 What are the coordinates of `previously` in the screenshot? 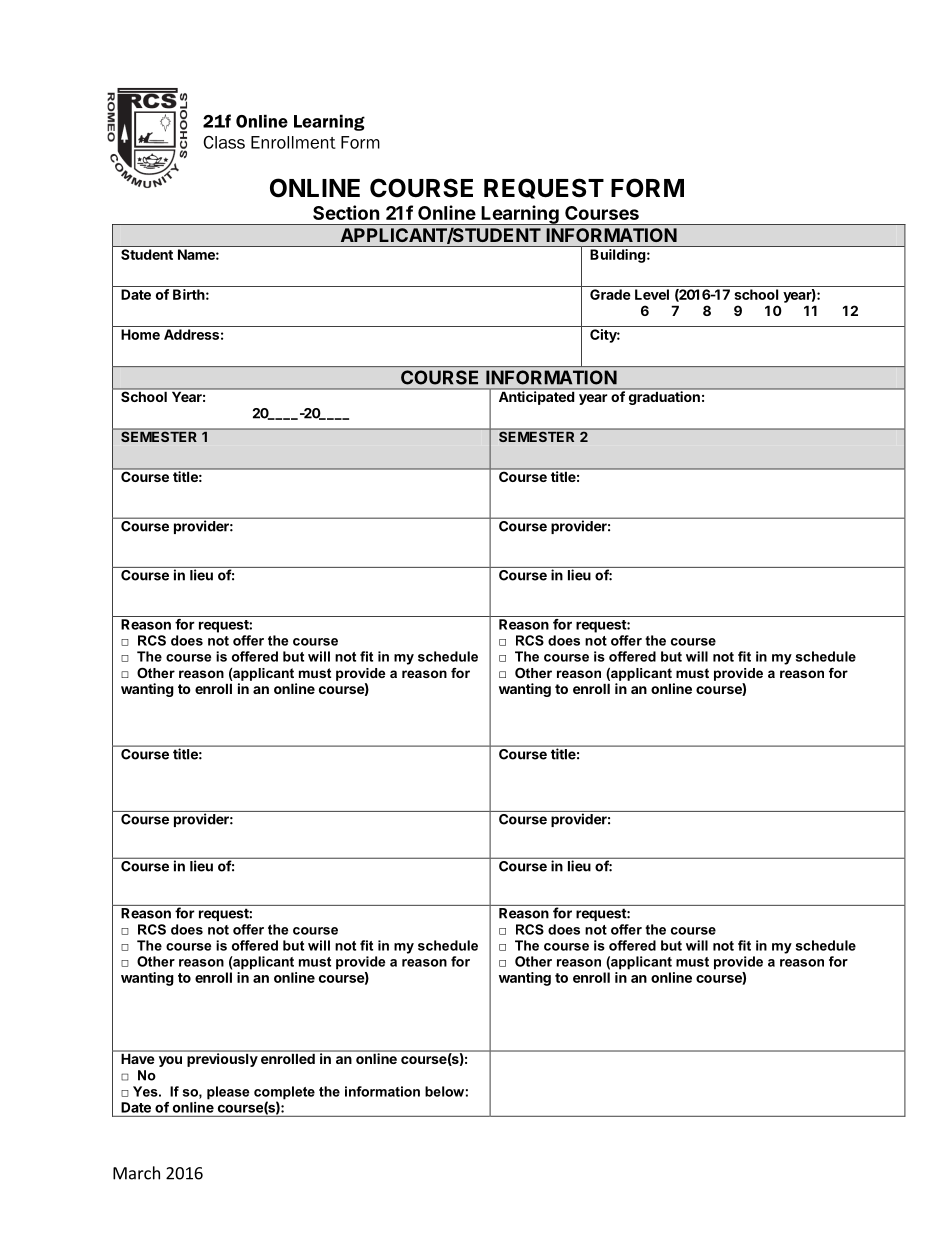 It's located at (222, 1059).
